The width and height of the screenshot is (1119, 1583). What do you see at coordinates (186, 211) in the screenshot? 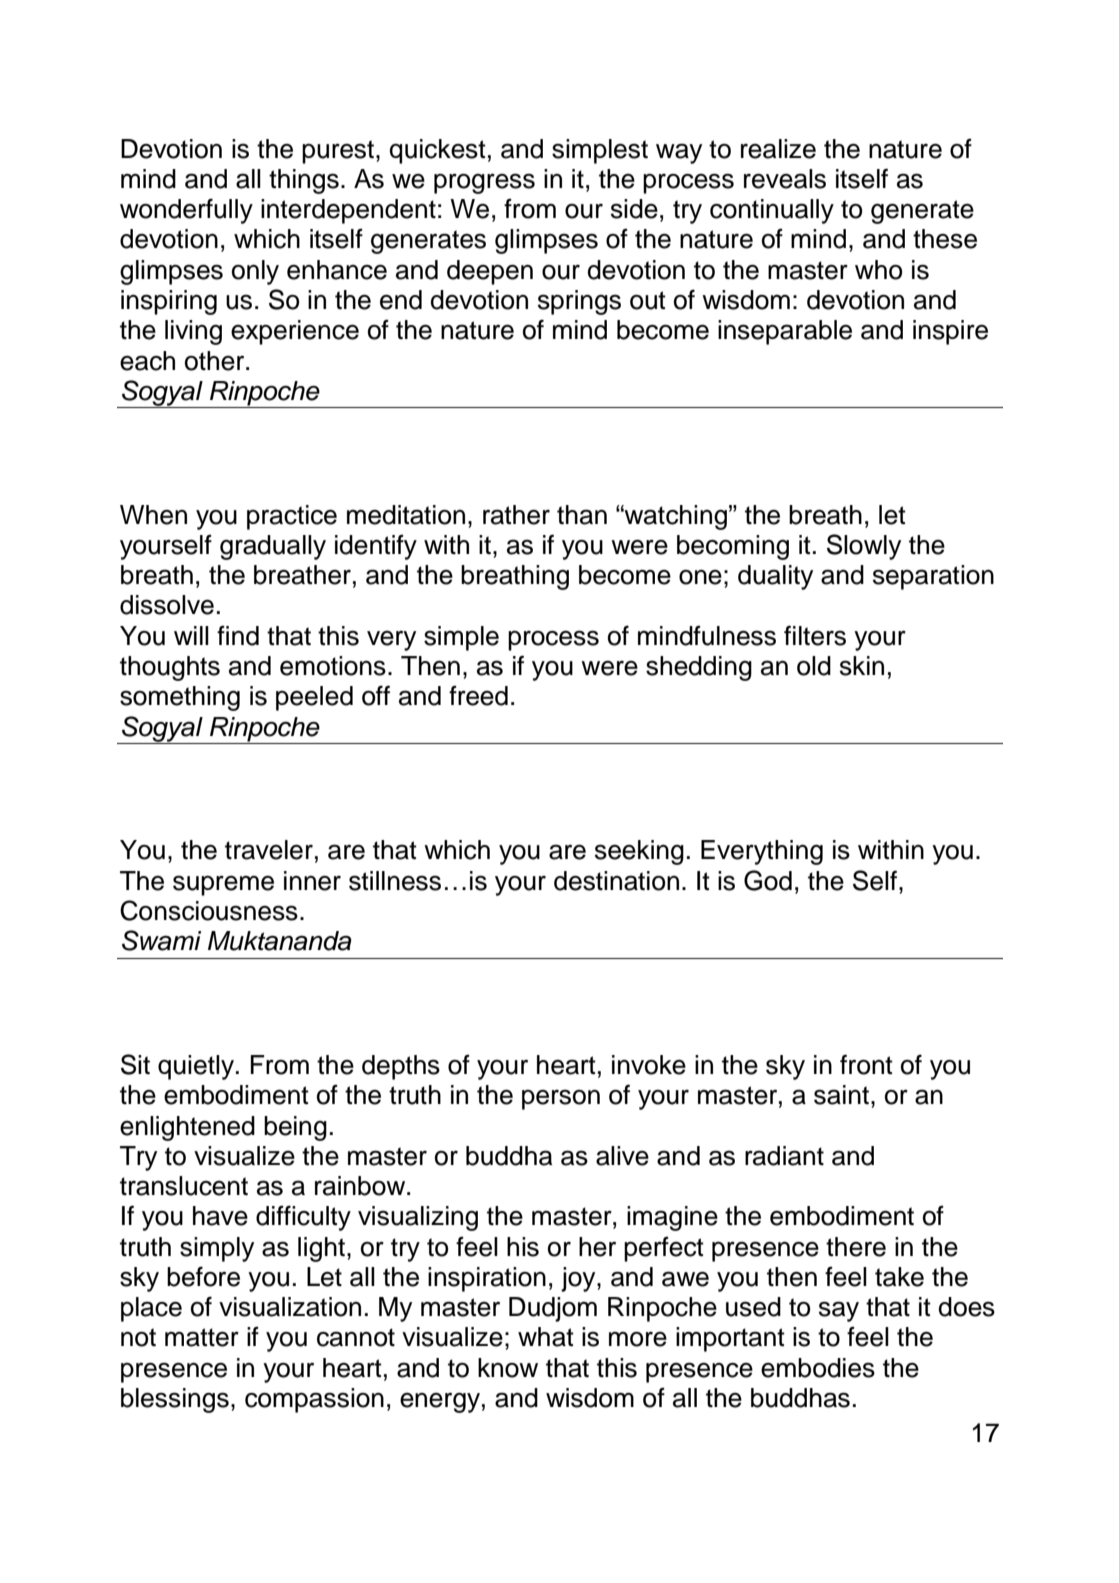
I see `wonderfully` at bounding box center [186, 211].
